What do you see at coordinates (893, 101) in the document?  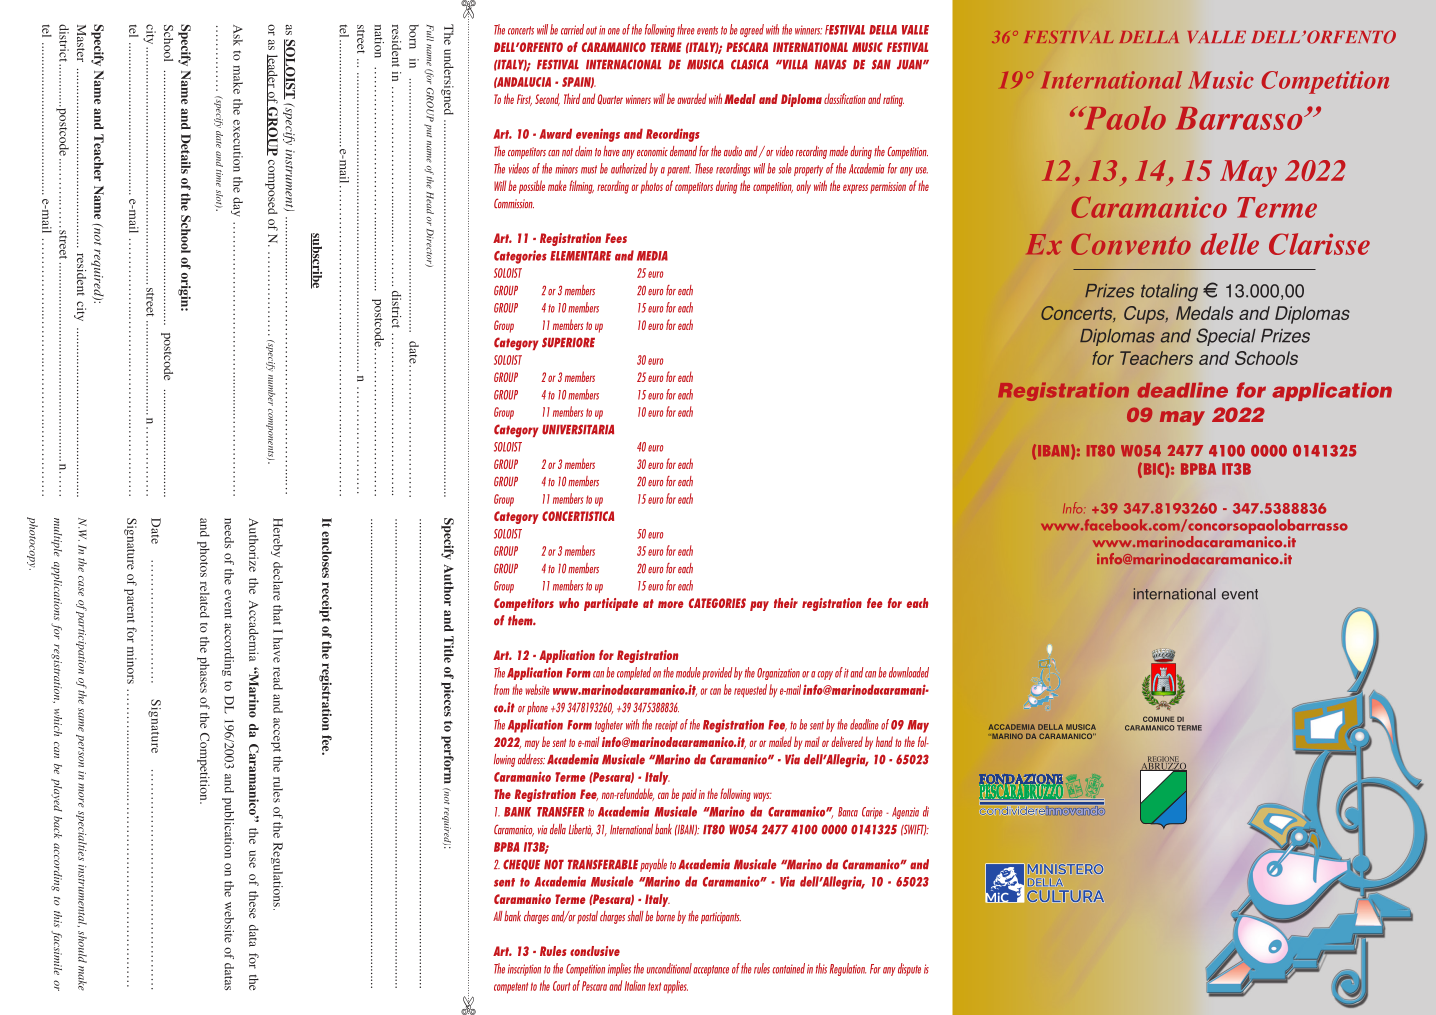 I see `rating` at bounding box center [893, 101].
